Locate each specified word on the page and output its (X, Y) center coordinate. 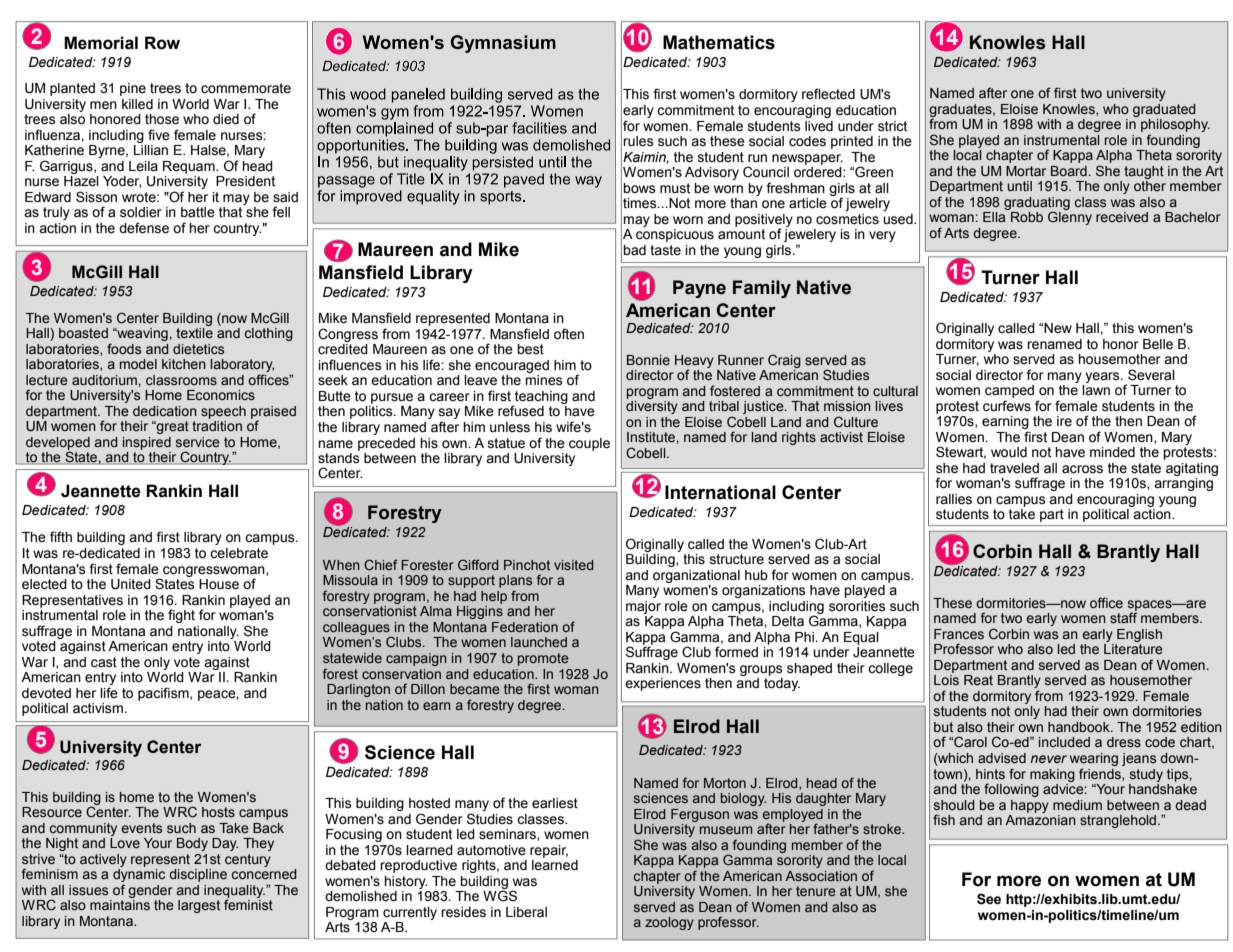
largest (199, 906)
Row (162, 43)
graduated (1164, 110)
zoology (669, 923)
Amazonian (1040, 820)
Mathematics (719, 42)
